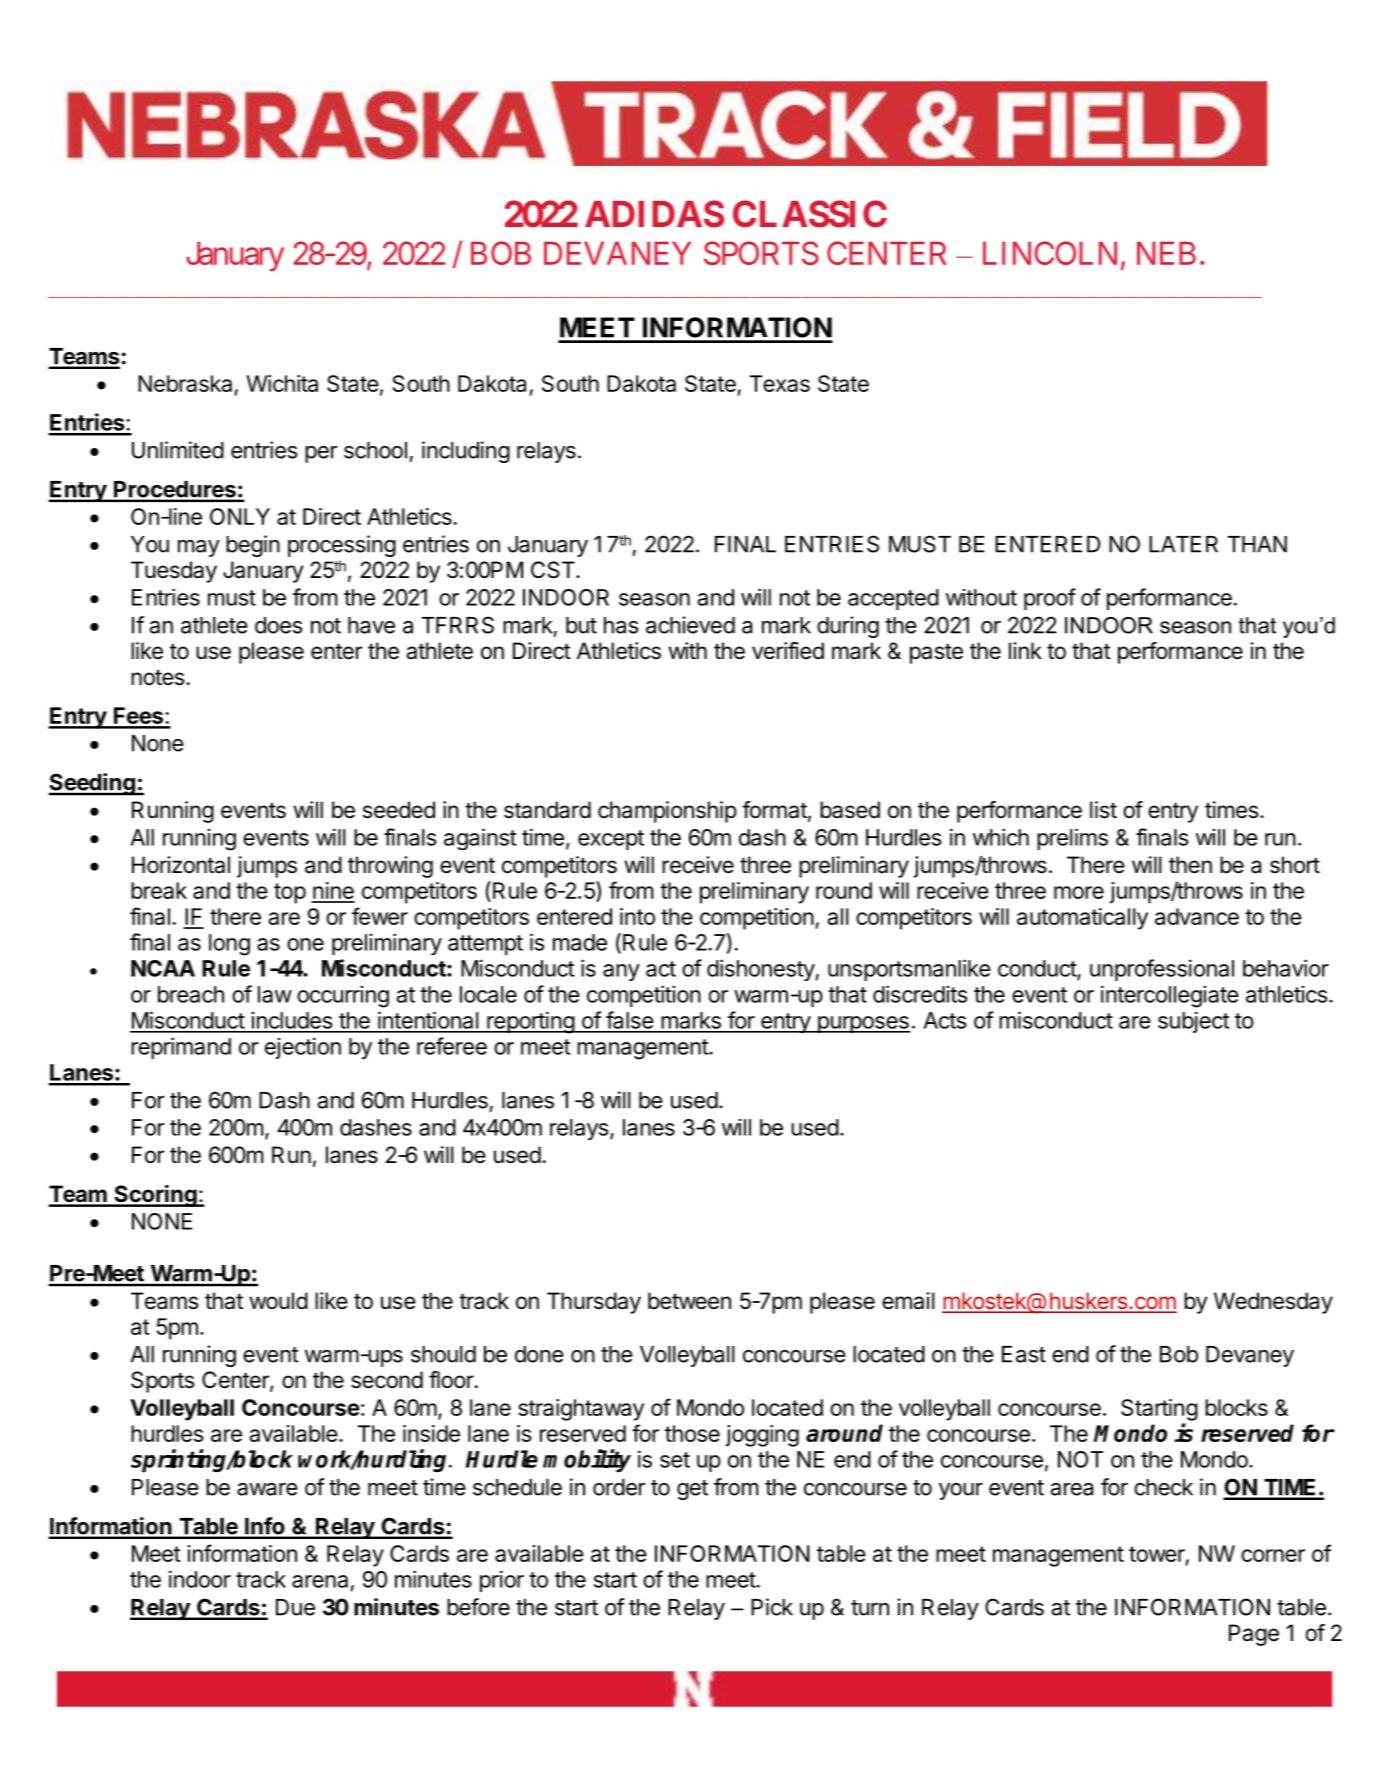  I want to click on Tuesday, so click(174, 572).
